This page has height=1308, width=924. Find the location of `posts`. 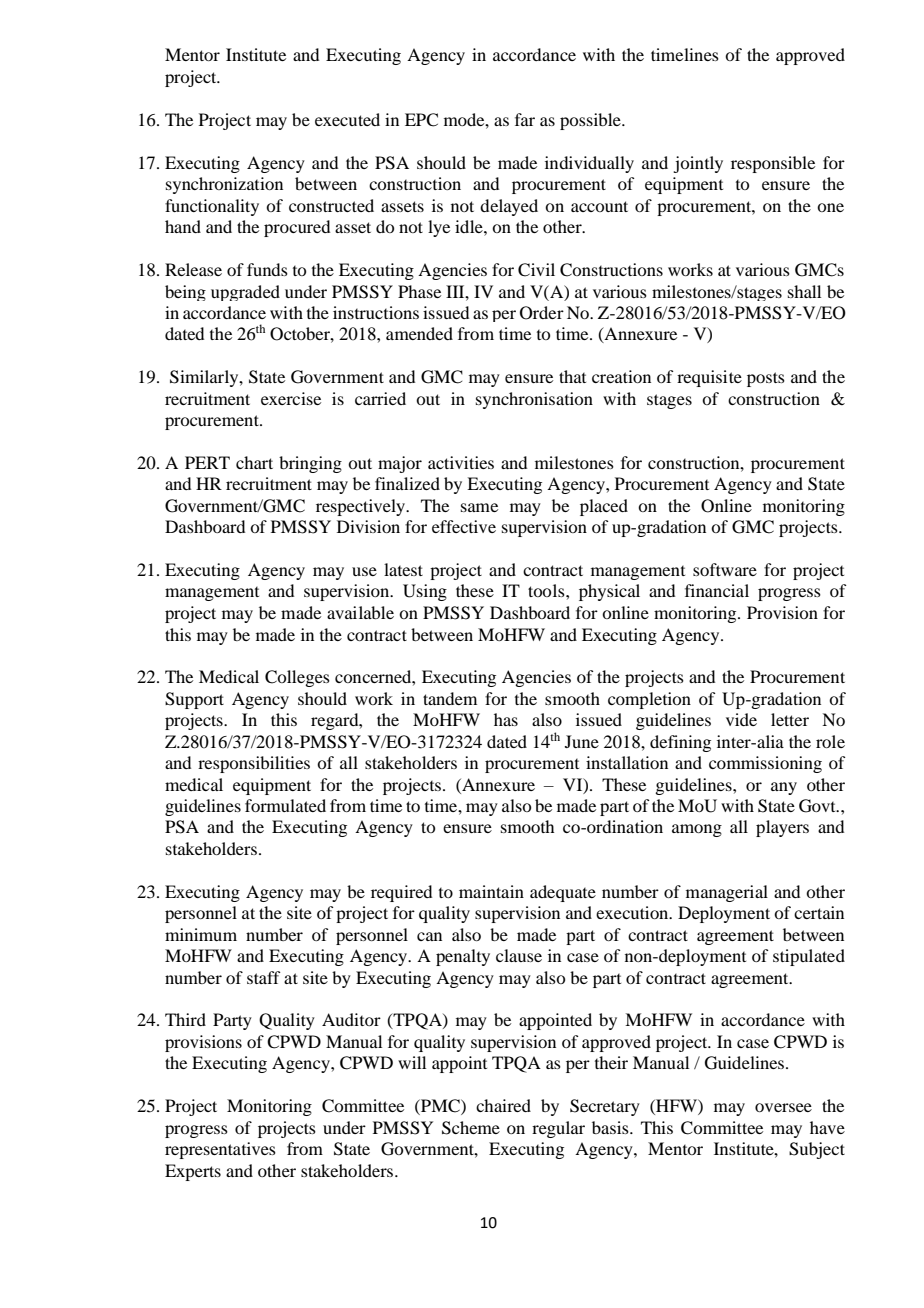

posts is located at coordinates (766, 379).
